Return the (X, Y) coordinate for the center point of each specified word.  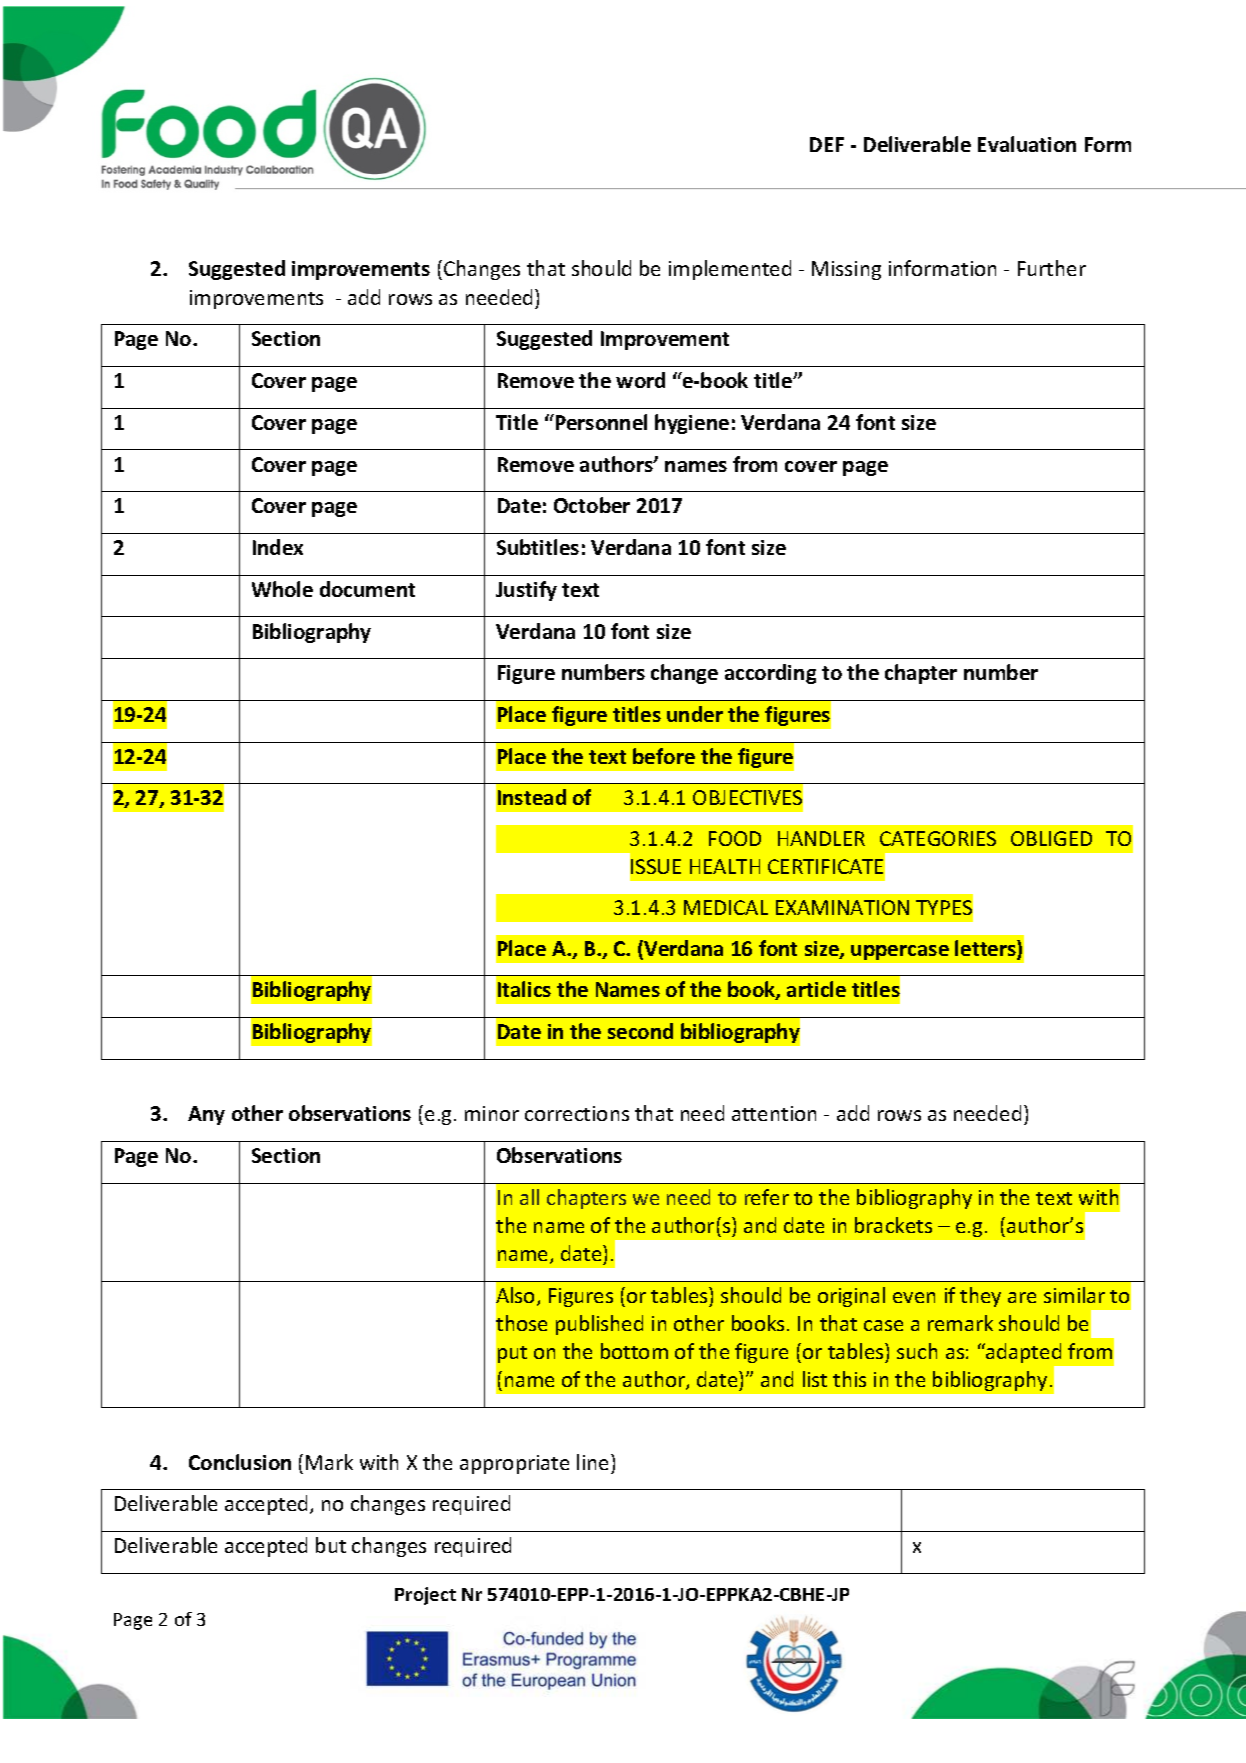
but (331, 1545)
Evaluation (1027, 144)
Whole (282, 589)
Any (206, 1115)
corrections (577, 1113)
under (695, 714)
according (770, 674)
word (640, 380)
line (592, 1462)
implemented (730, 270)
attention (774, 1113)
